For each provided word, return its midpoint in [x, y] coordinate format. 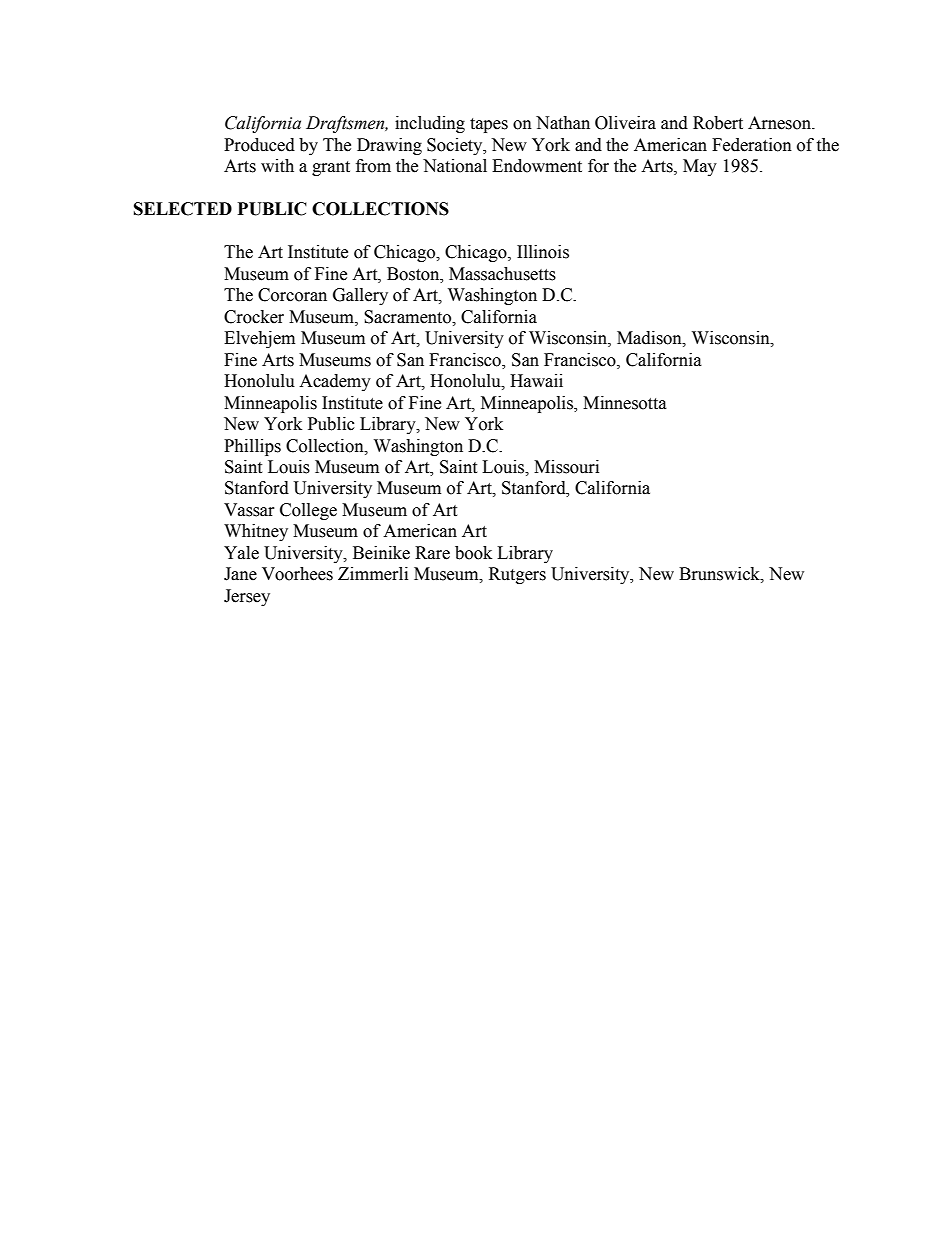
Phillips [252, 447]
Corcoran [292, 295]
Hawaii [536, 381]
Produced [259, 145]
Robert [718, 123]
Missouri [566, 467]
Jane [240, 574]
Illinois [543, 252]
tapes [489, 125]
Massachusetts [502, 274]
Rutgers [517, 575]
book [473, 553]
